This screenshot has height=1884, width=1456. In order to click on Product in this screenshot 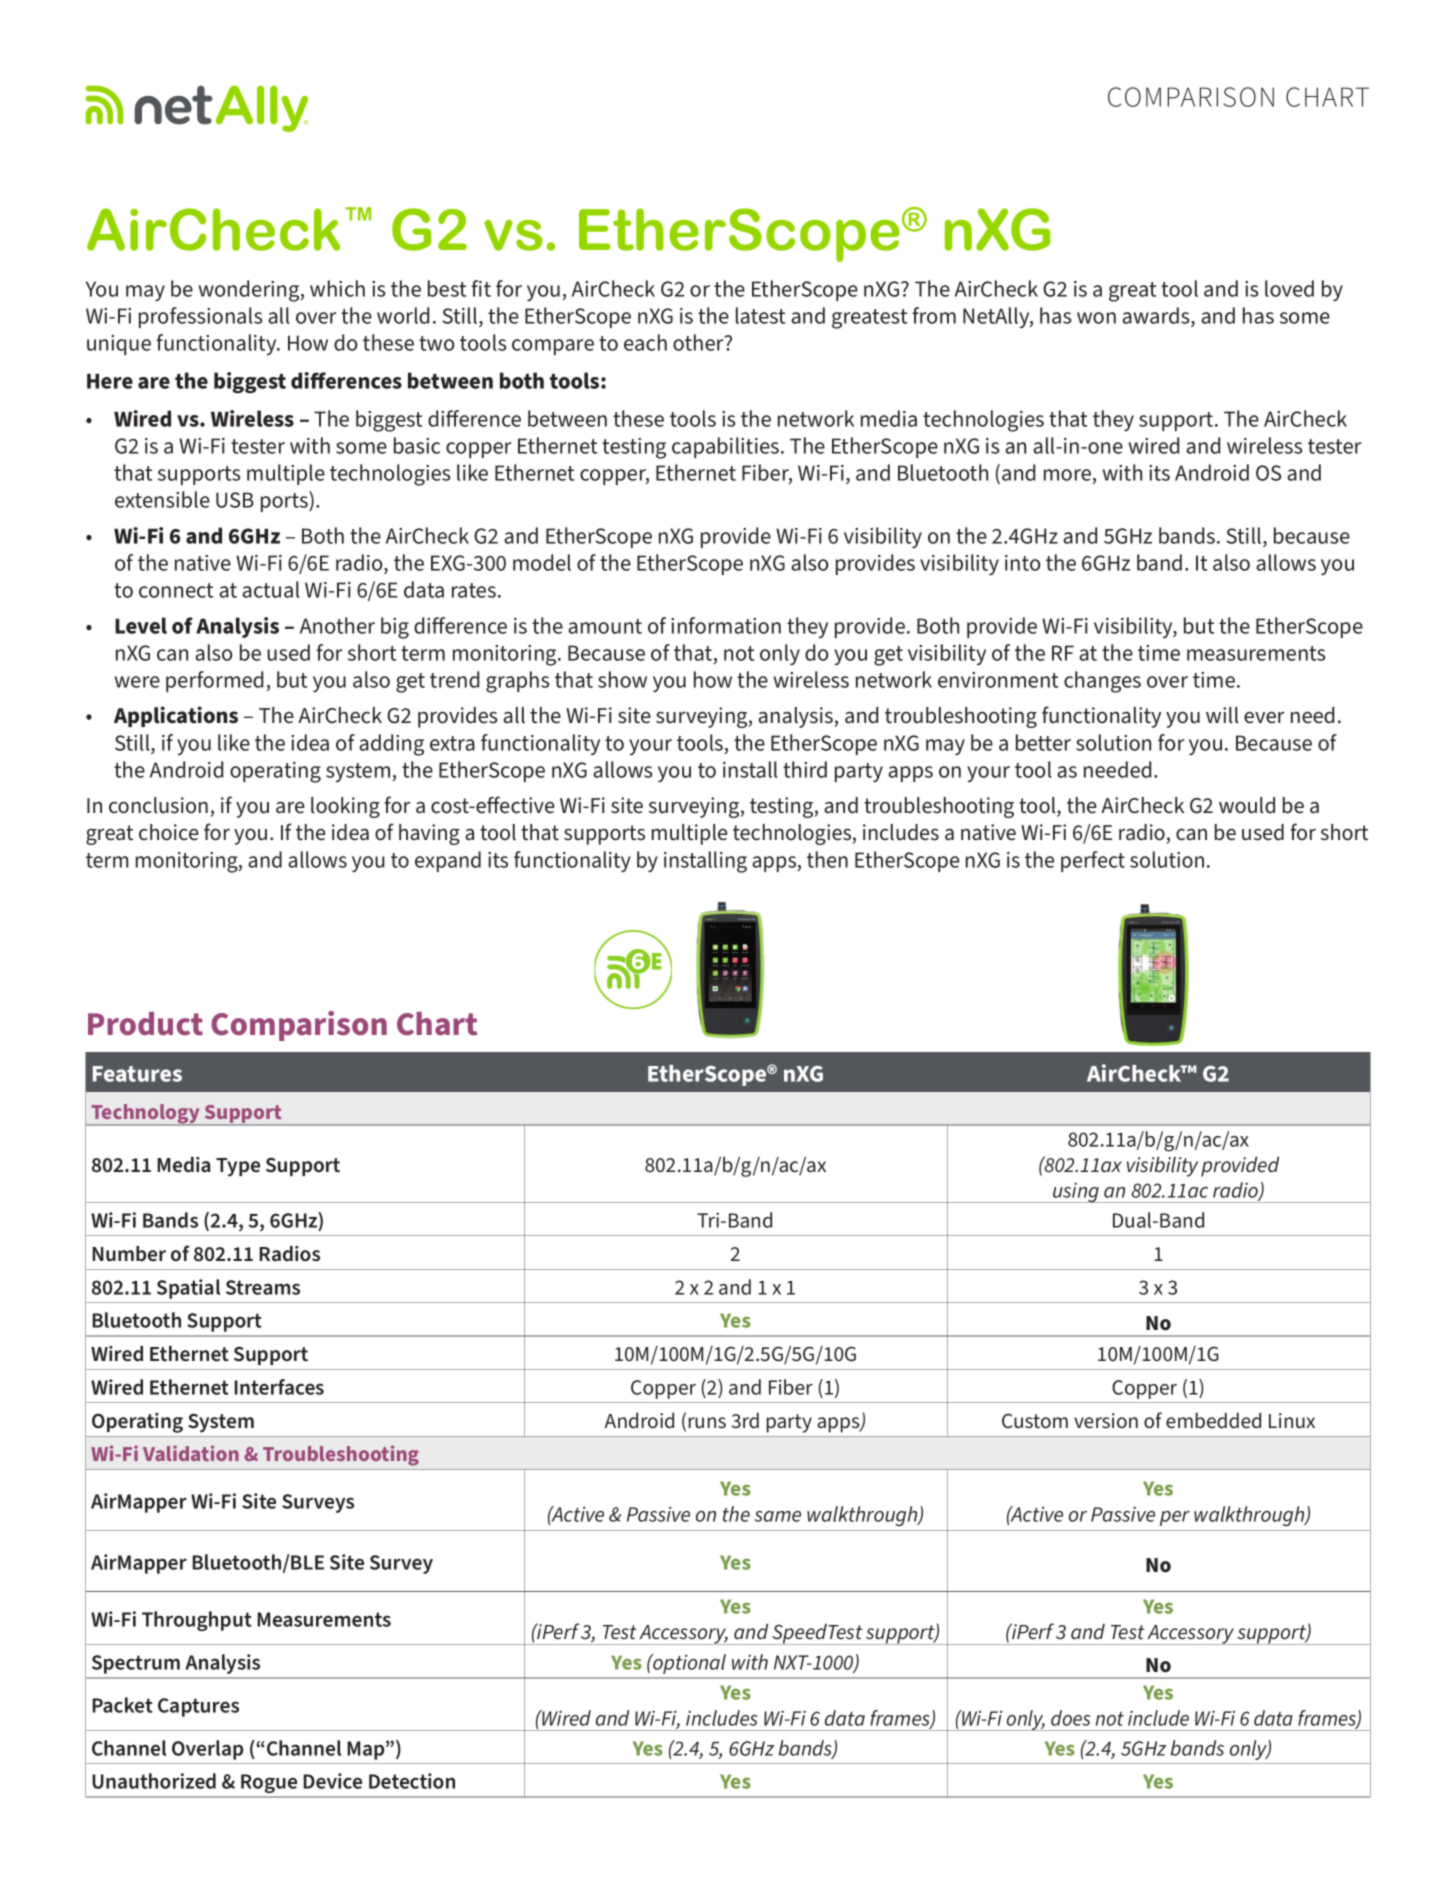, I will do `click(145, 1024)`.
